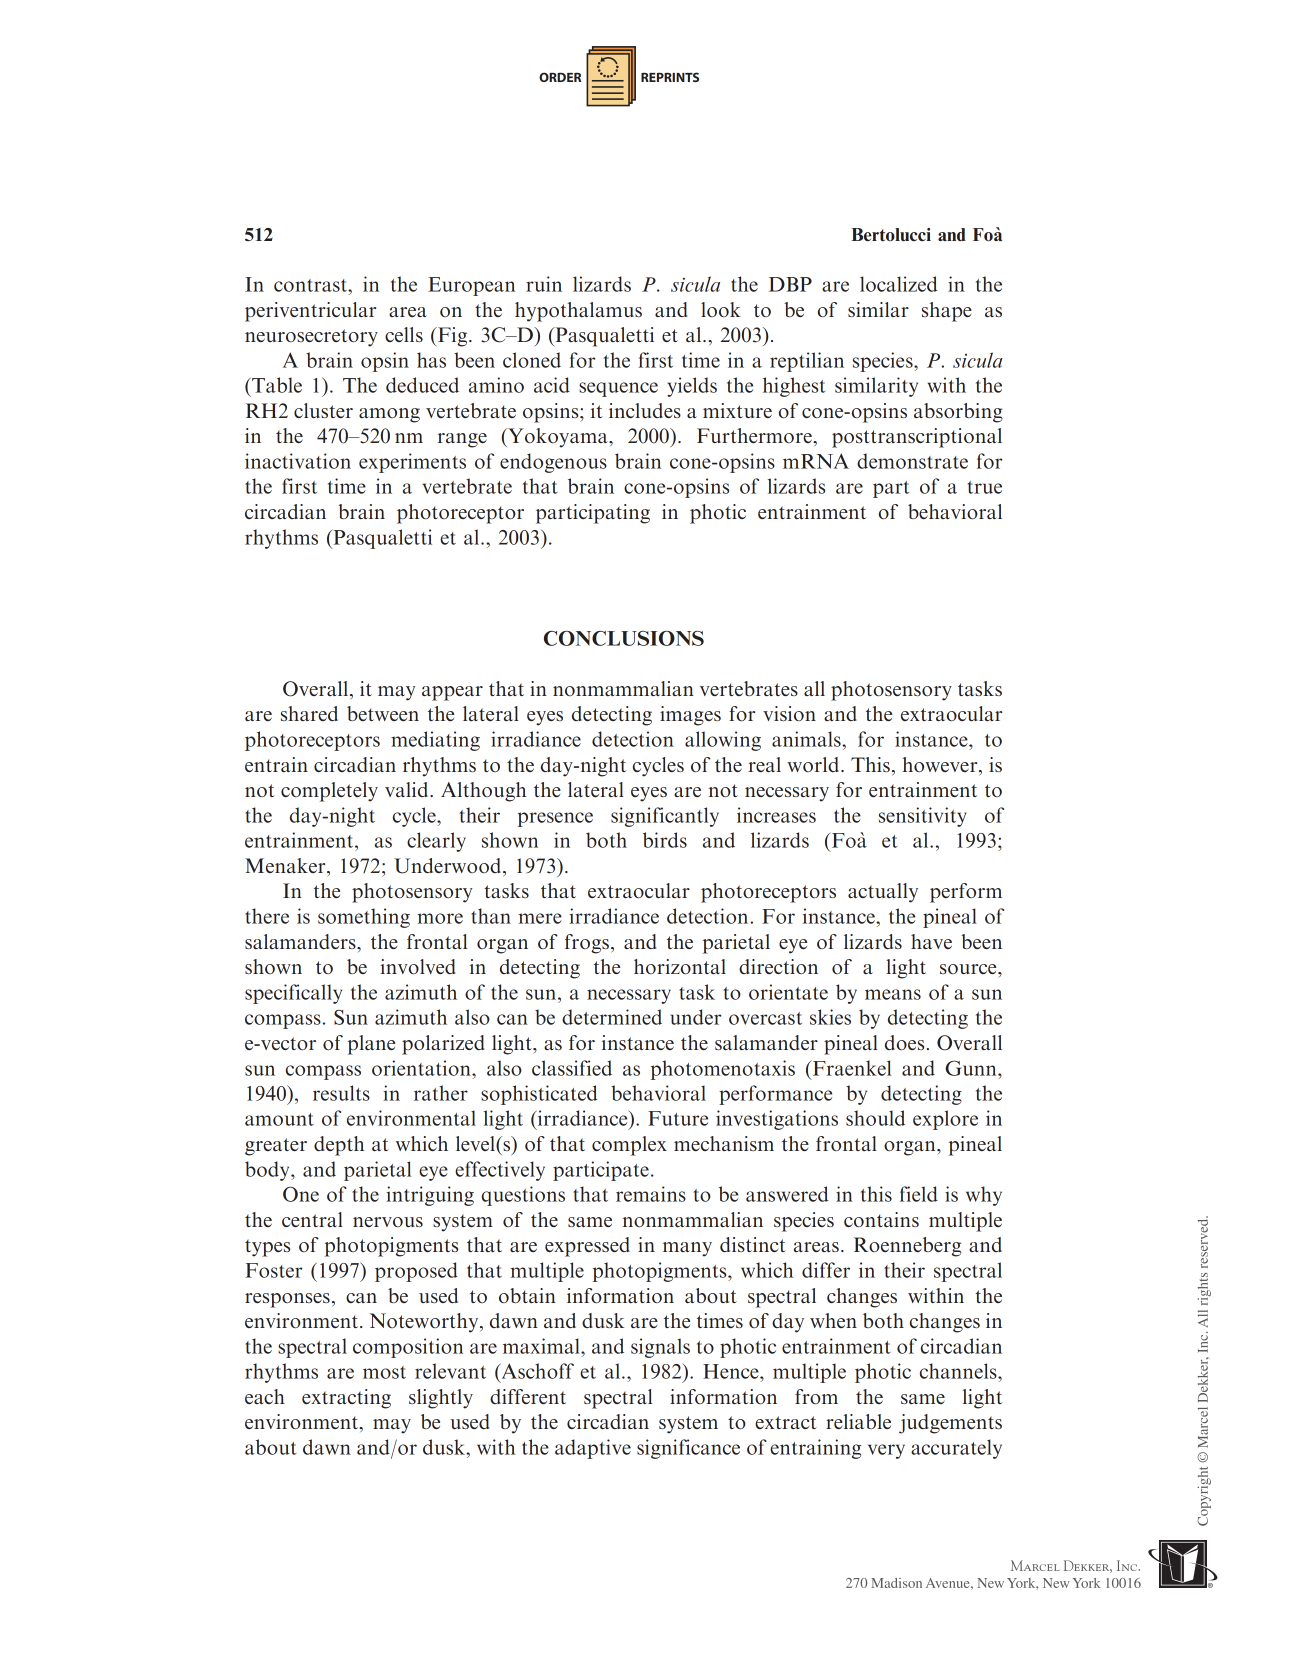  What do you see at coordinates (893, 994) in the screenshot?
I see `means` at bounding box center [893, 994].
